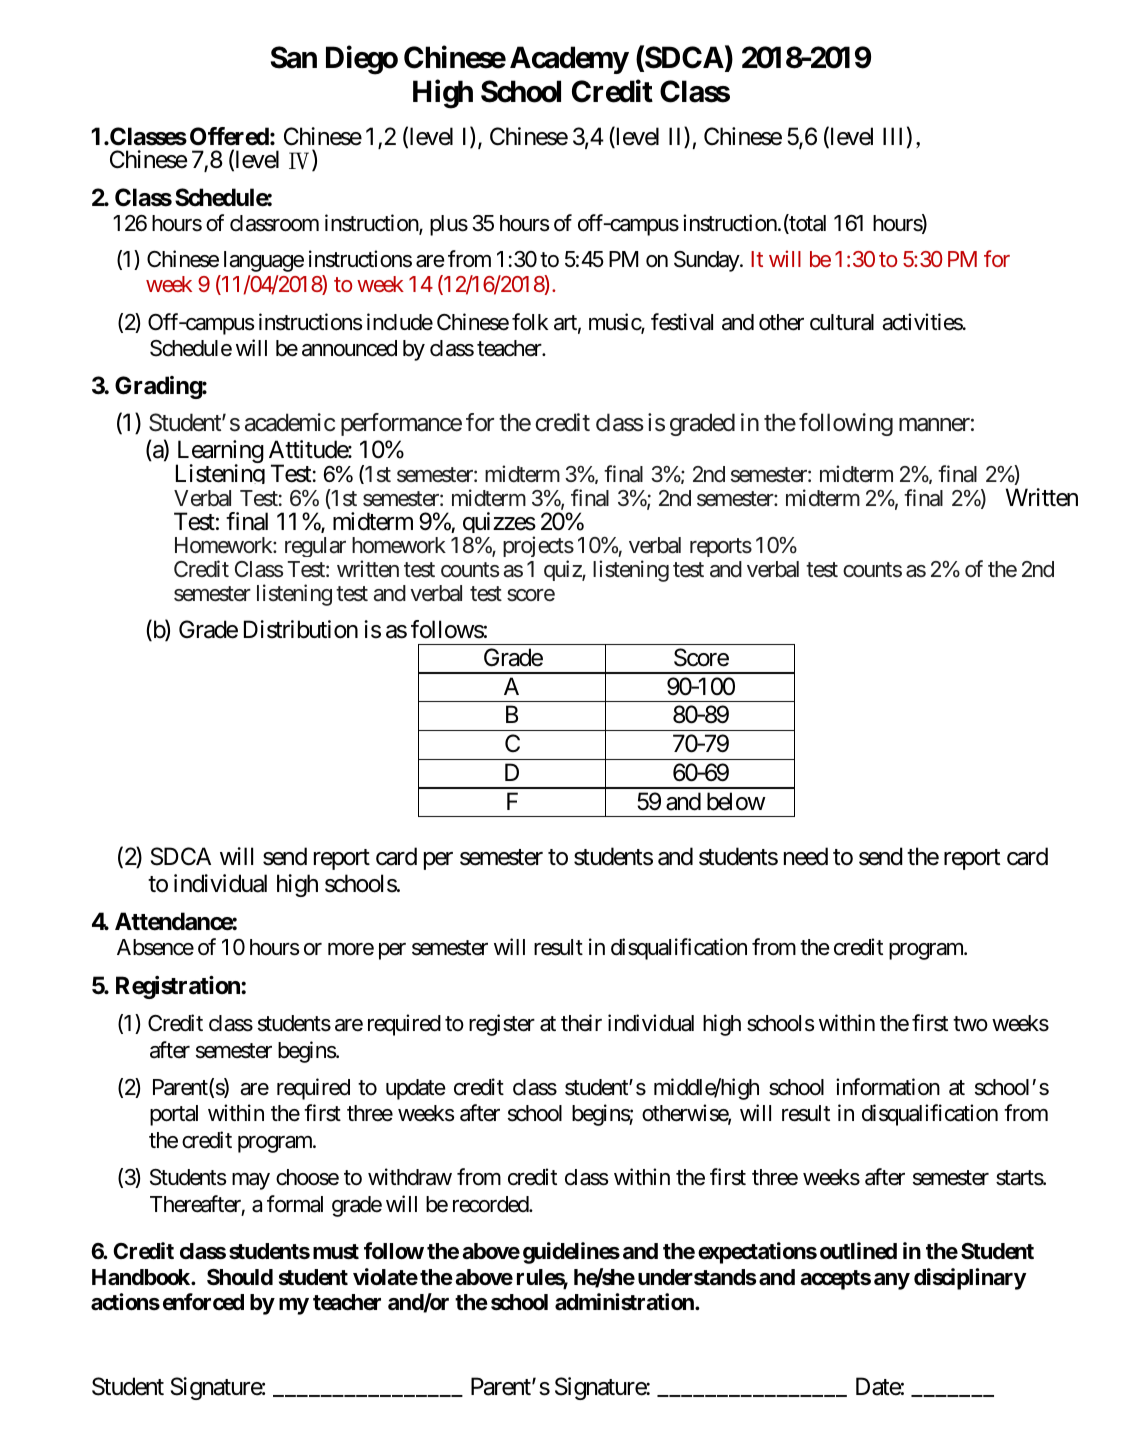  What do you see at coordinates (707, 261) in the screenshot?
I see `Sunday` at bounding box center [707, 261].
